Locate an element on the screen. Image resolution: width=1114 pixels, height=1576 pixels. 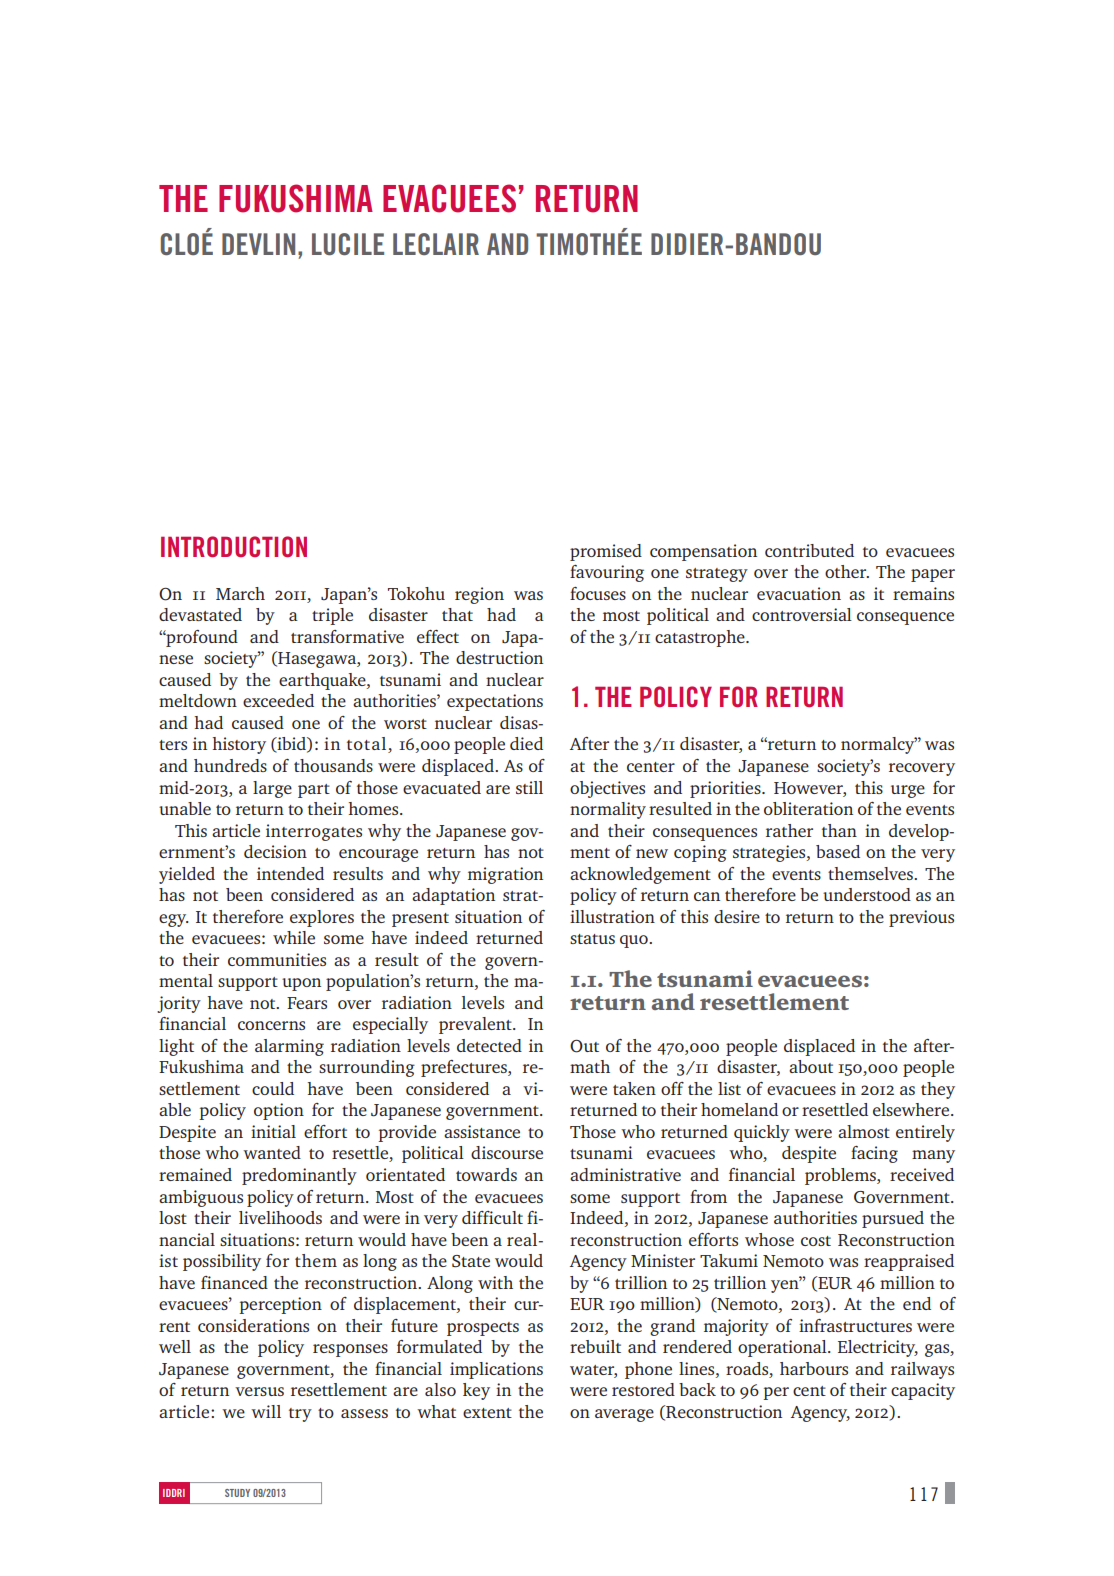
capacity is located at coordinates (923, 1391).
